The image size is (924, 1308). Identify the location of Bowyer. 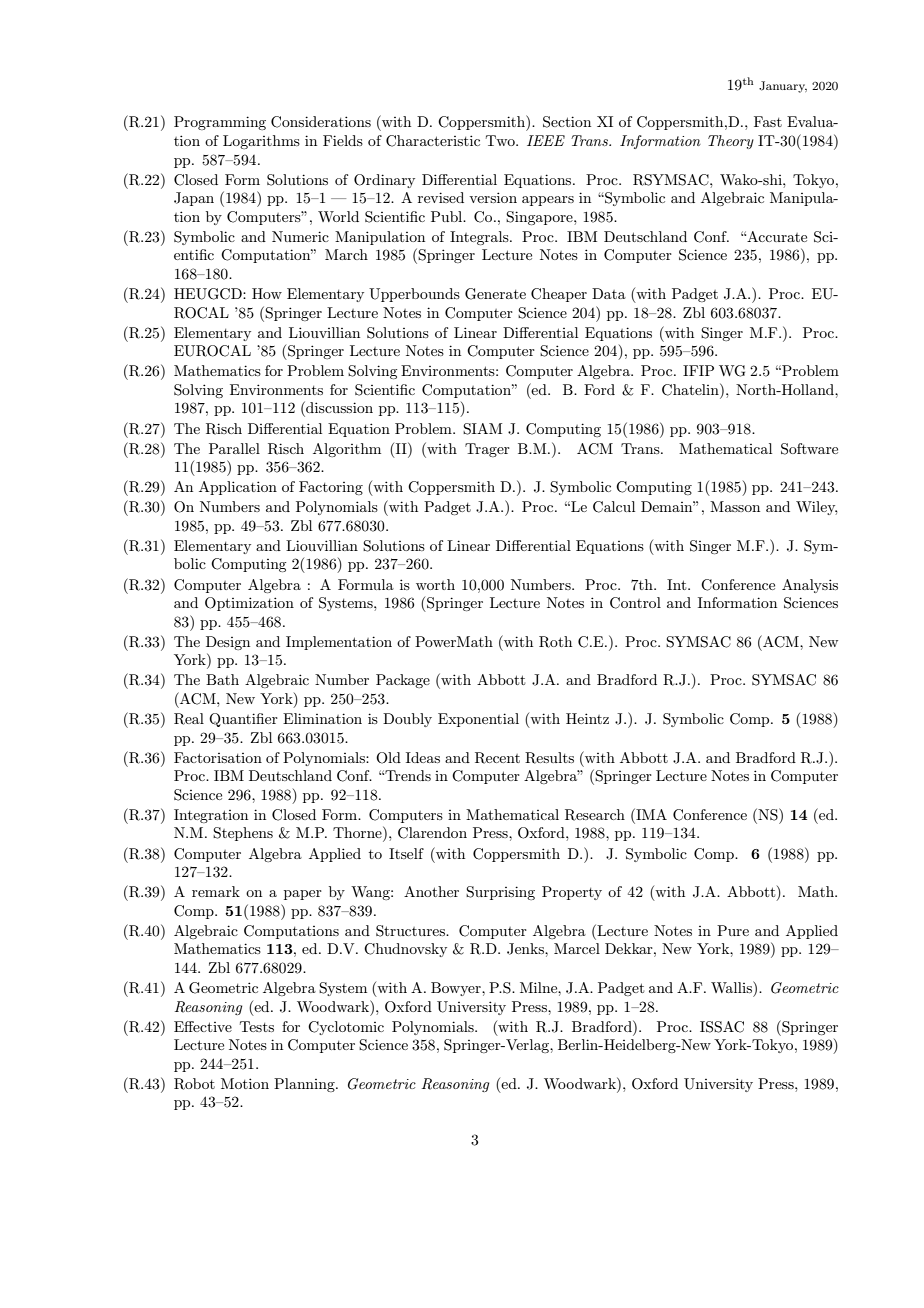
(457, 989).
